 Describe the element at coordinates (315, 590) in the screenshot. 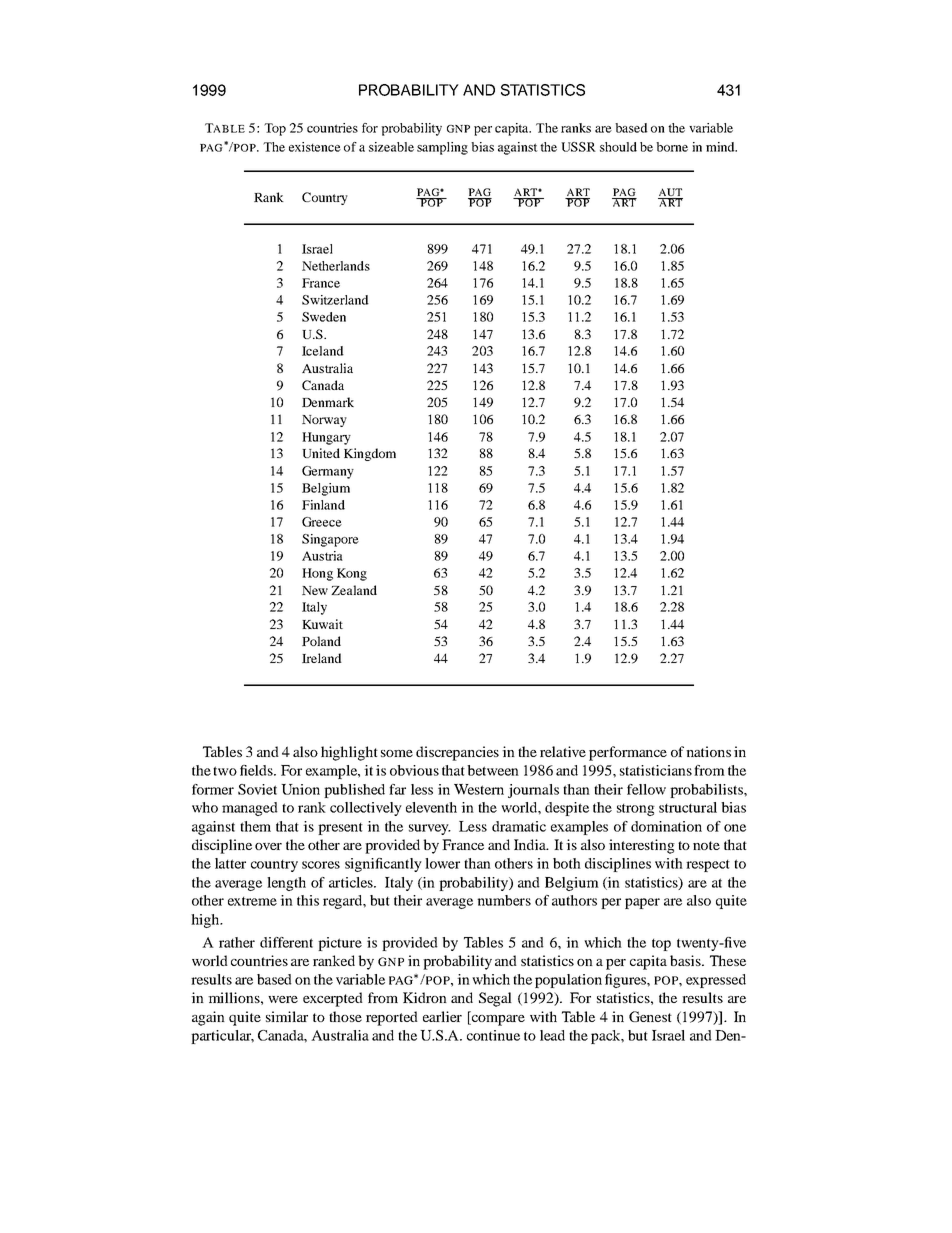

I see `New` at that location.
